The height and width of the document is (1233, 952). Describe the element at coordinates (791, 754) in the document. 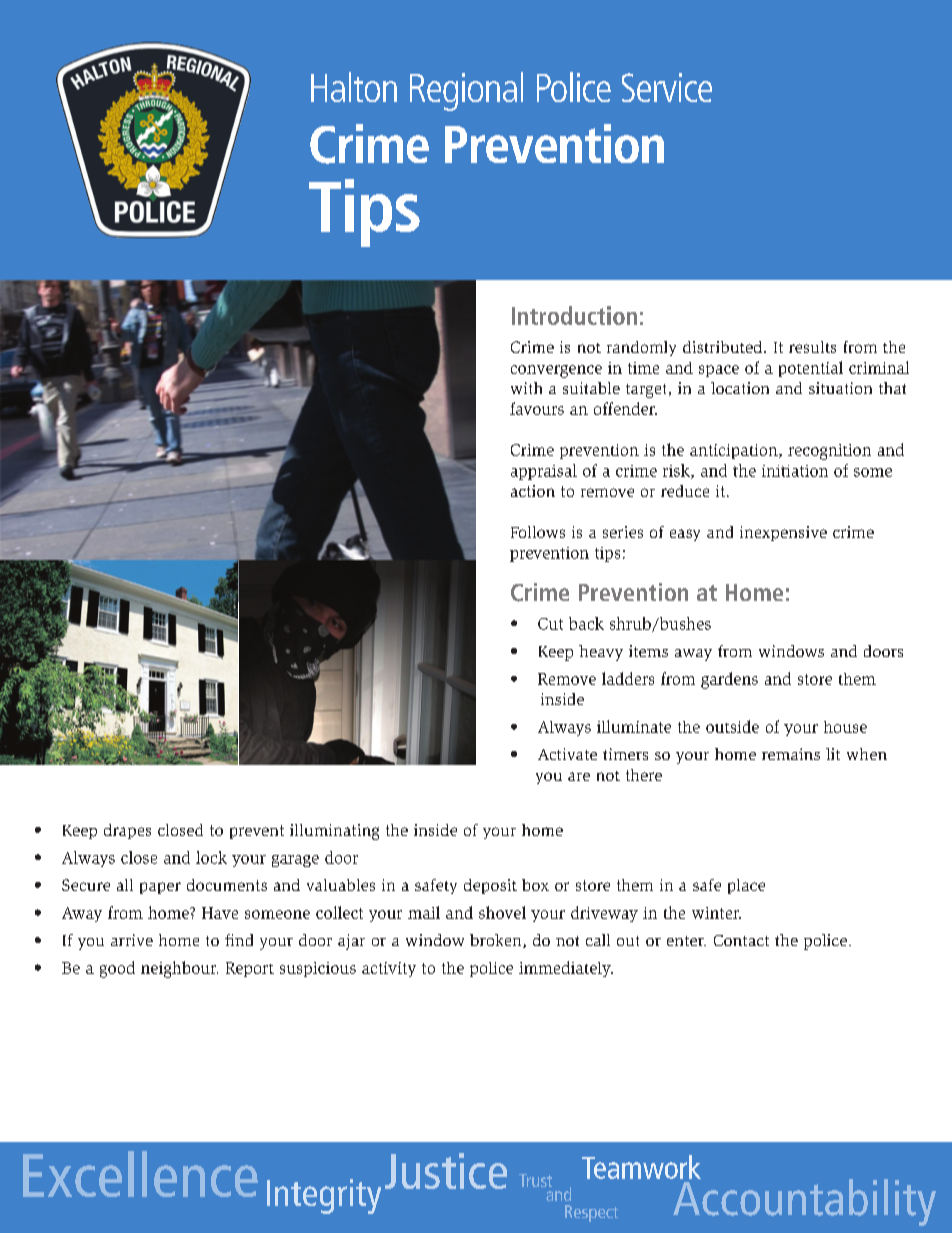

I see `remains` at that location.
